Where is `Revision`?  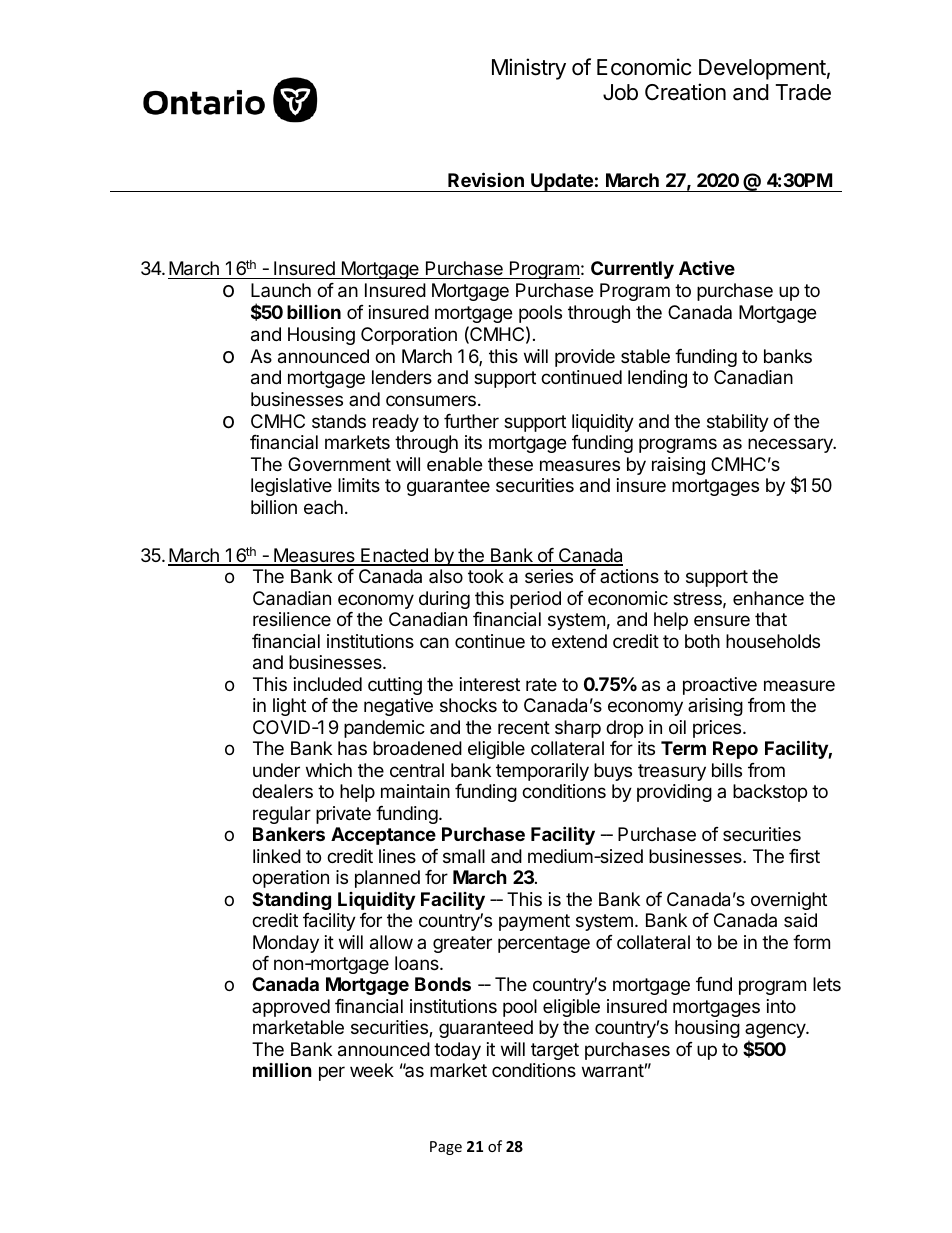
Revision is located at coordinates (486, 179).
